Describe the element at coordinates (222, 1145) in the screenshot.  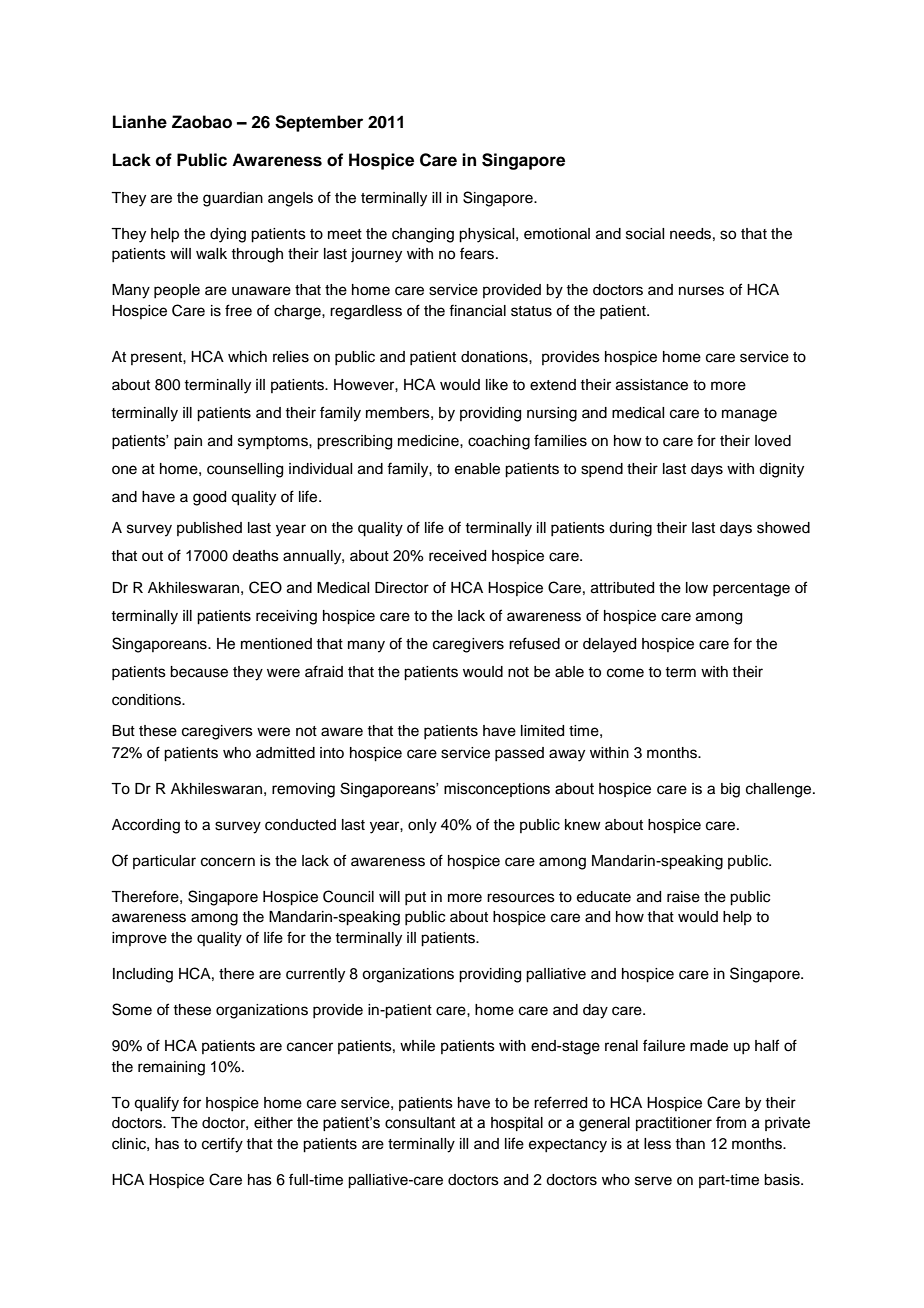
I see `certify` at that location.
